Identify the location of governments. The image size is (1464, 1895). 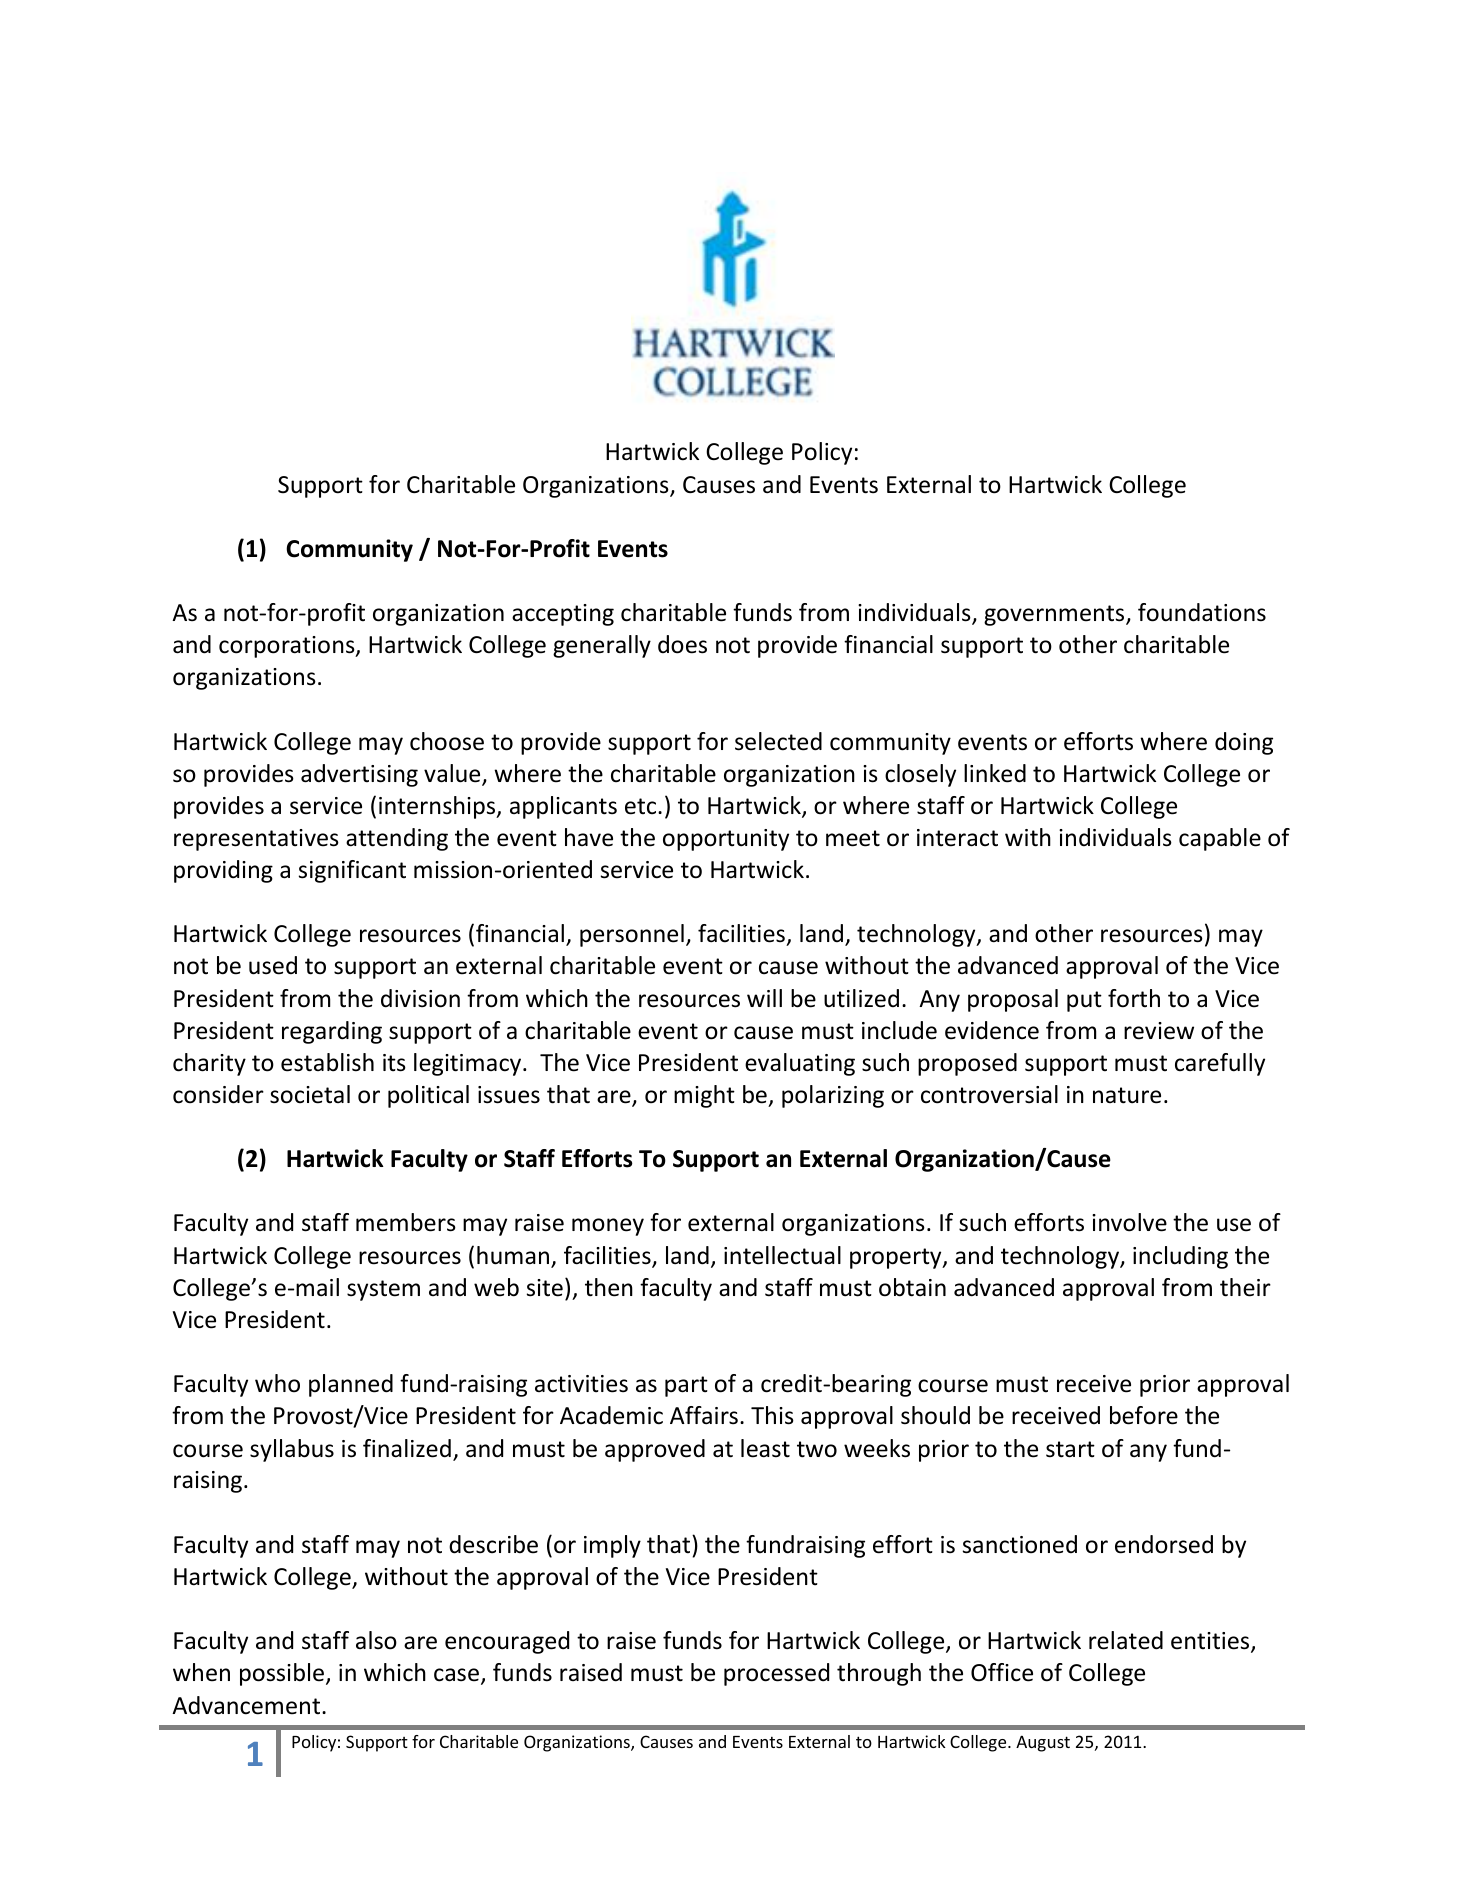
(1055, 615).
